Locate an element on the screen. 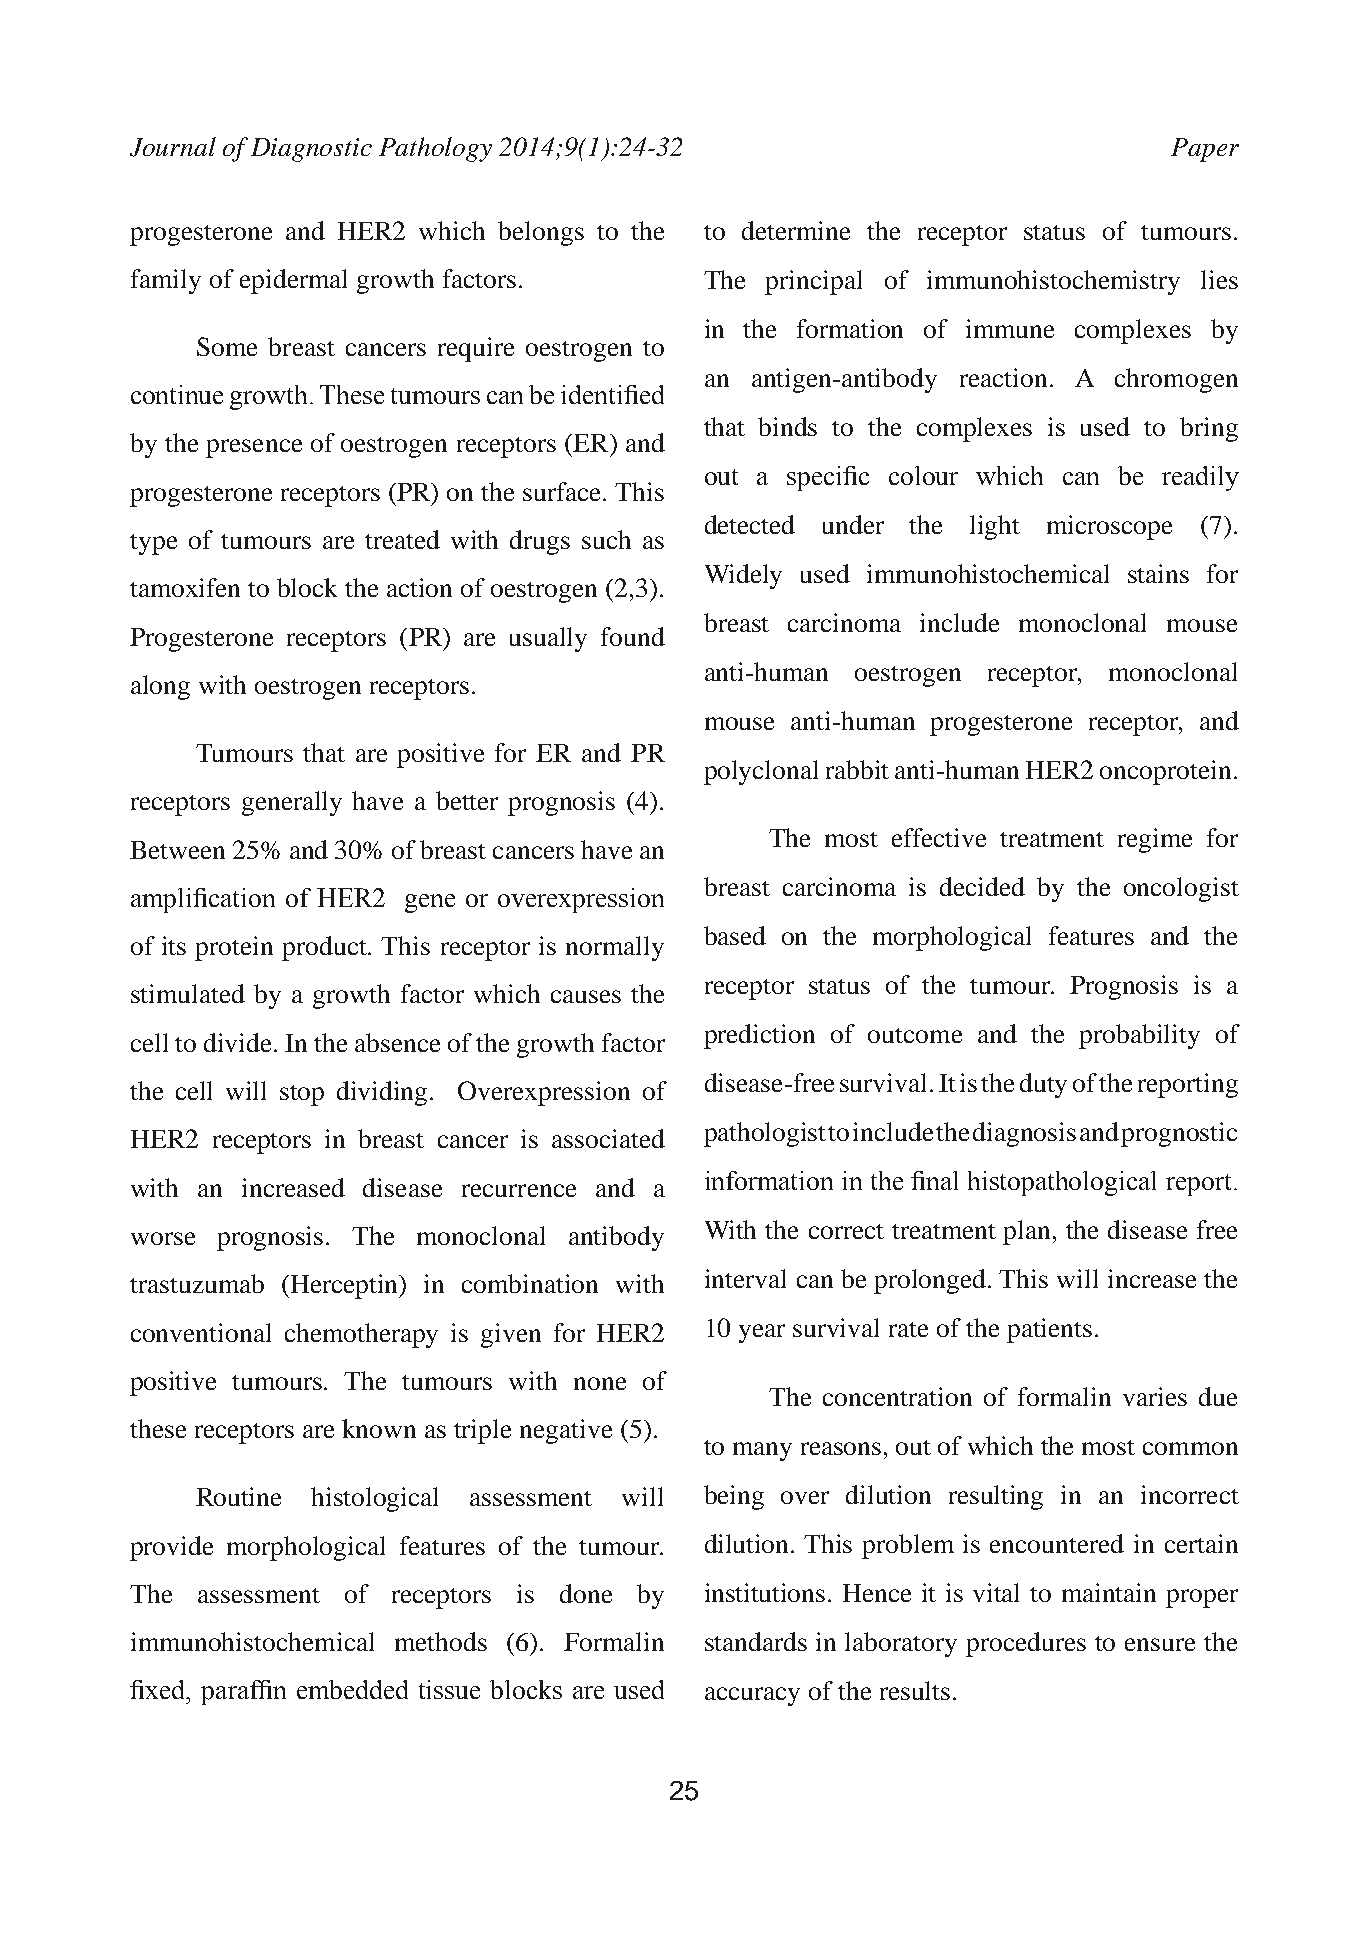 The image size is (1369, 1937). Paper is located at coordinates (1205, 150).
